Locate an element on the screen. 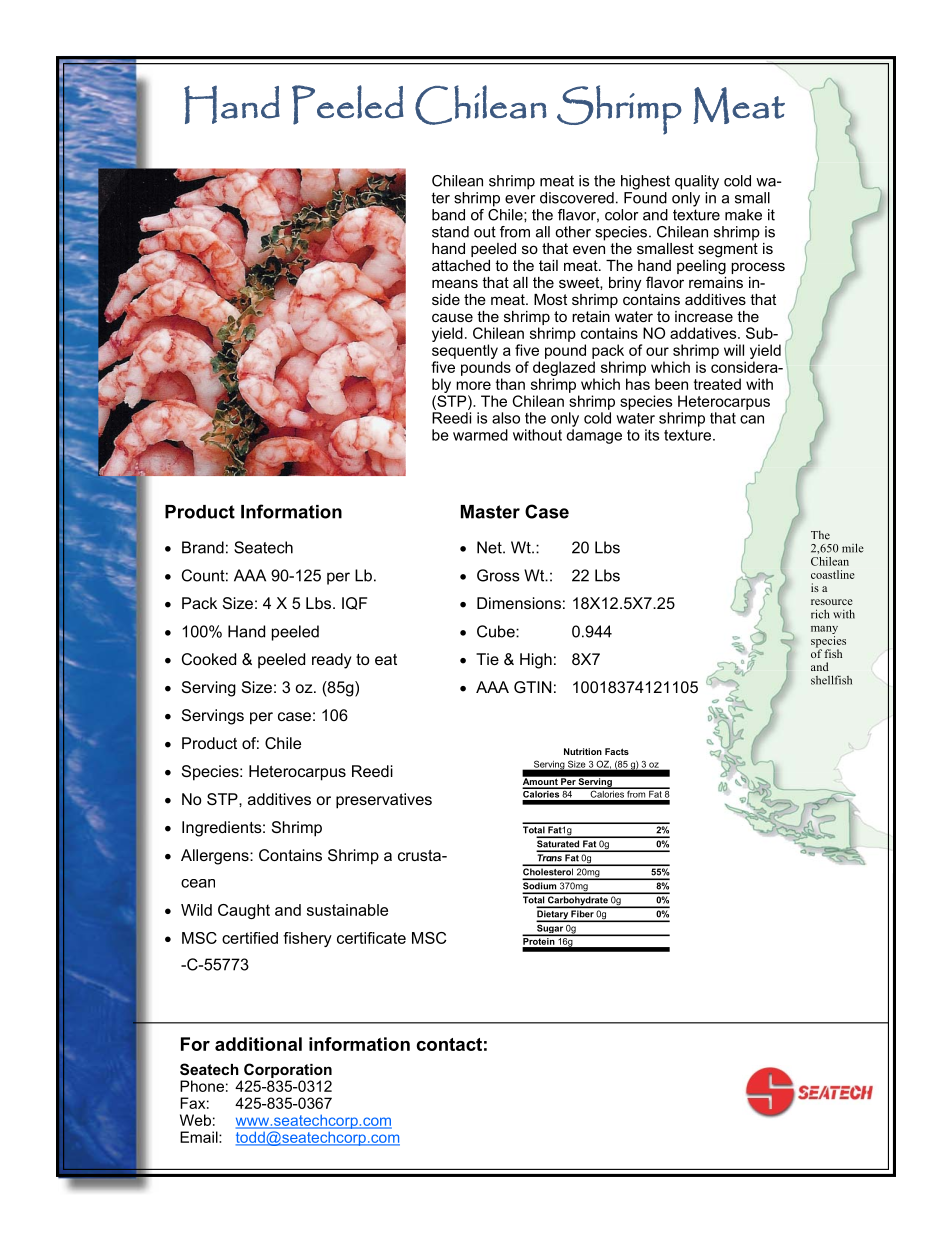 The width and height of the screenshot is (952, 1233). certificate is located at coordinates (371, 938).
